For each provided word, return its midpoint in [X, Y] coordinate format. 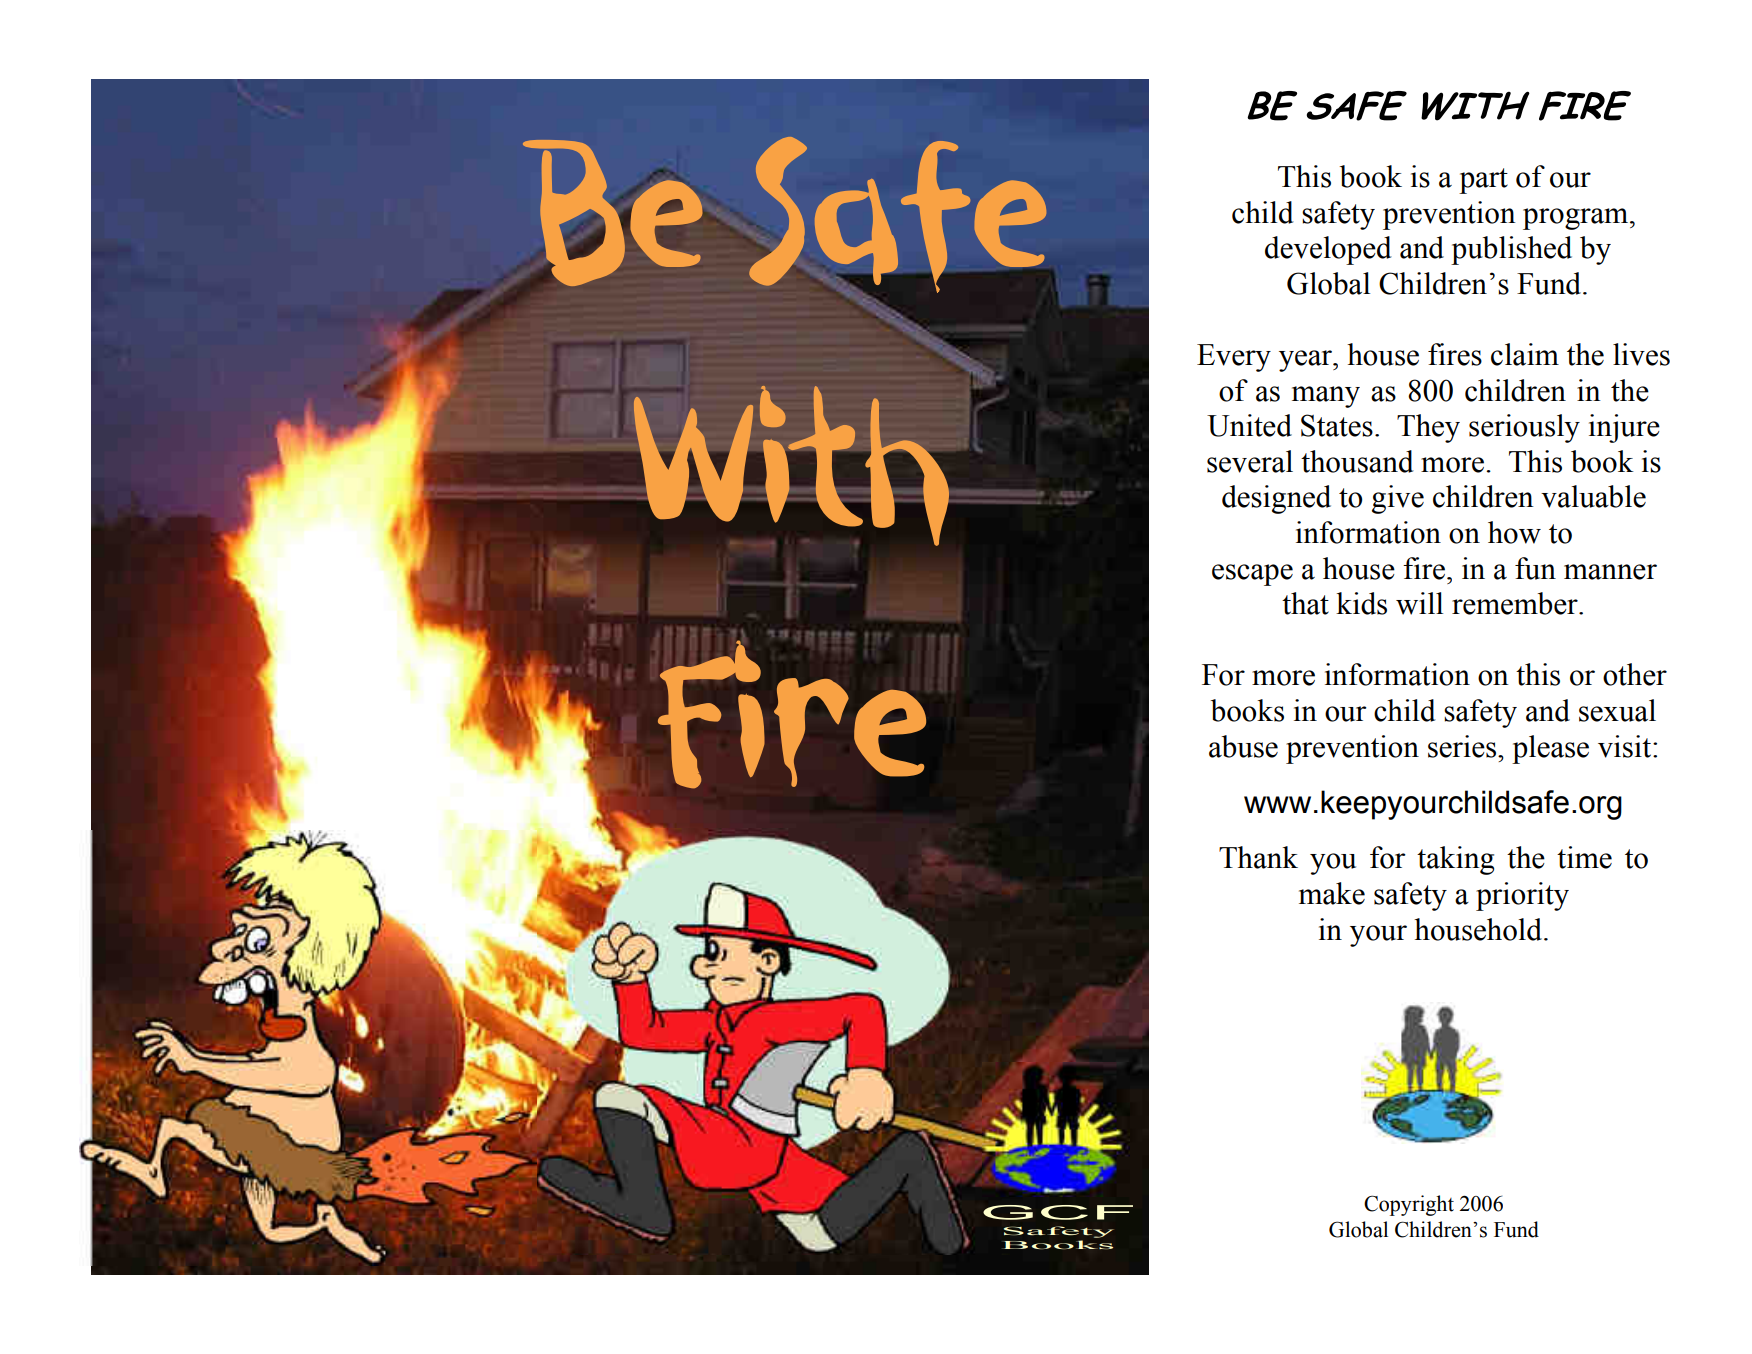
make [1332, 893]
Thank [1258, 857]
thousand [1357, 461]
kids [1361, 603]
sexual [1617, 710]
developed [1328, 250]
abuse [1243, 746]
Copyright [1409, 1205]
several [1250, 461]
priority [1522, 896]
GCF [1058, 1212]
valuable [1593, 496]
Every [1234, 358]
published [1511, 250]
